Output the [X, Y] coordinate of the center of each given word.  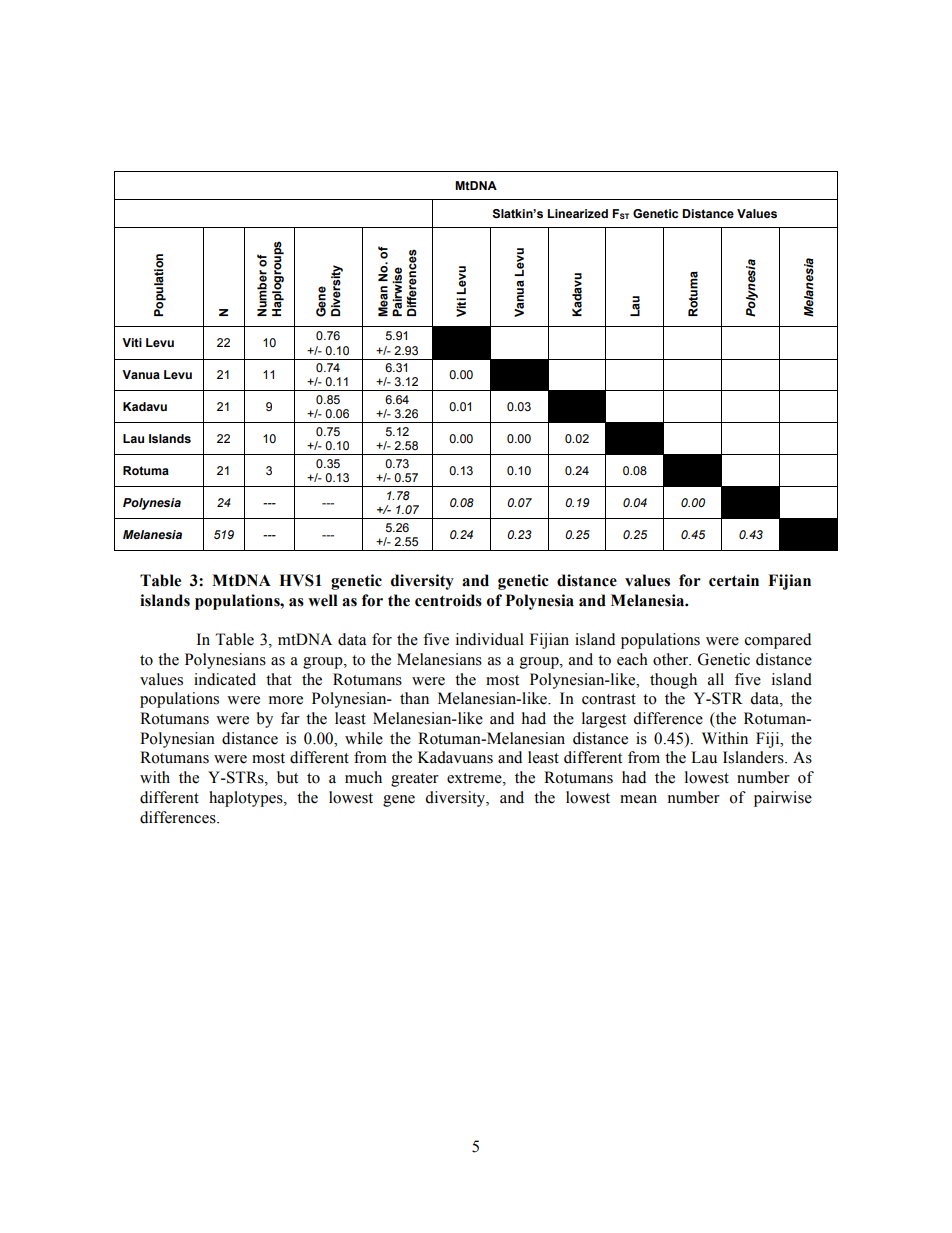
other [672, 659]
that [279, 679]
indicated [225, 679]
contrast [609, 699]
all [716, 679]
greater [415, 780]
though [673, 681]
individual [490, 639]
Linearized [578, 213]
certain [734, 580]
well [323, 600]
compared [778, 641]
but [287, 777]
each [632, 659]
